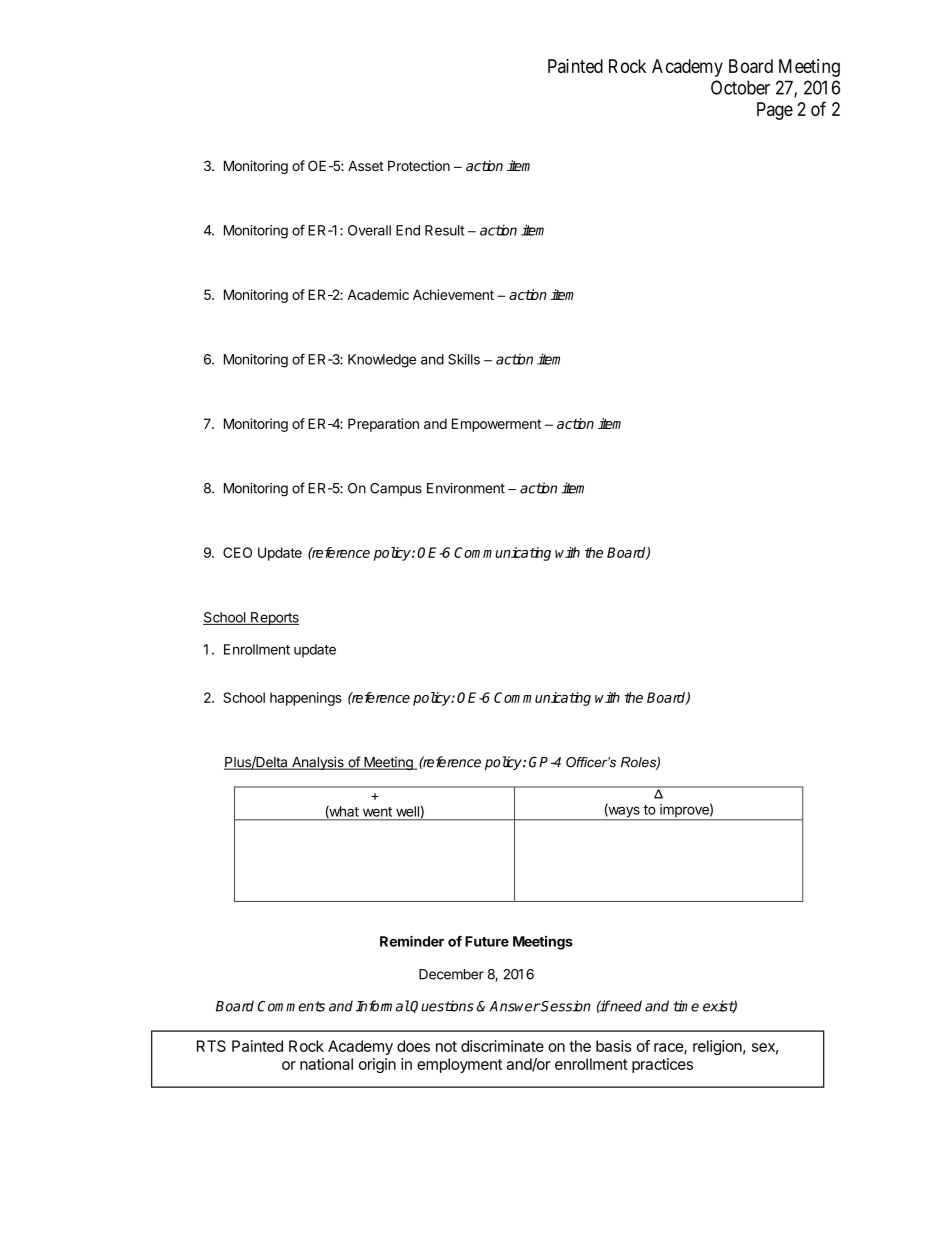  What do you see at coordinates (740, 87) in the screenshot?
I see `October` at bounding box center [740, 87].
